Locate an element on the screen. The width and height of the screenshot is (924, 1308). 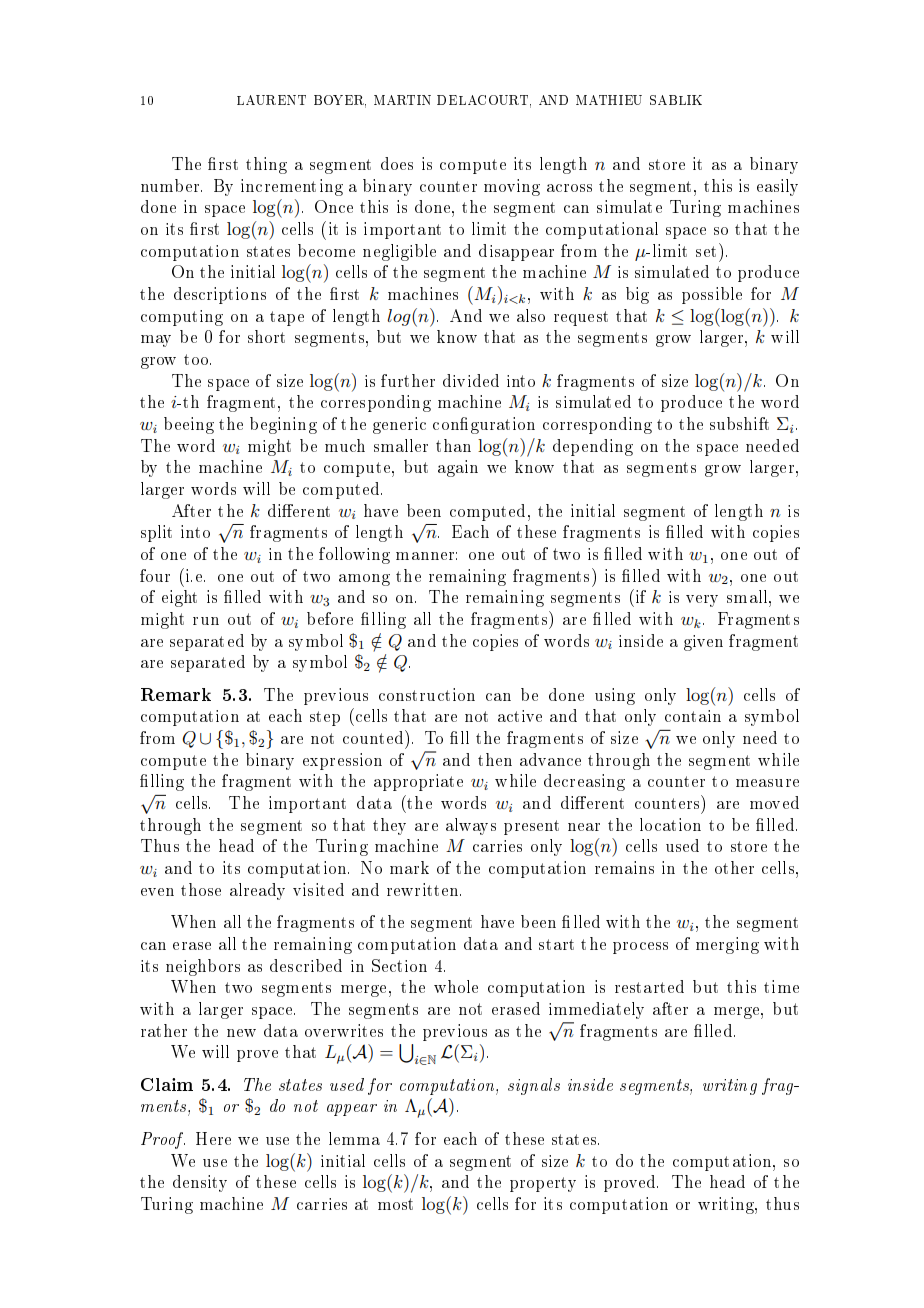
signals is located at coordinates (534, 1086).
